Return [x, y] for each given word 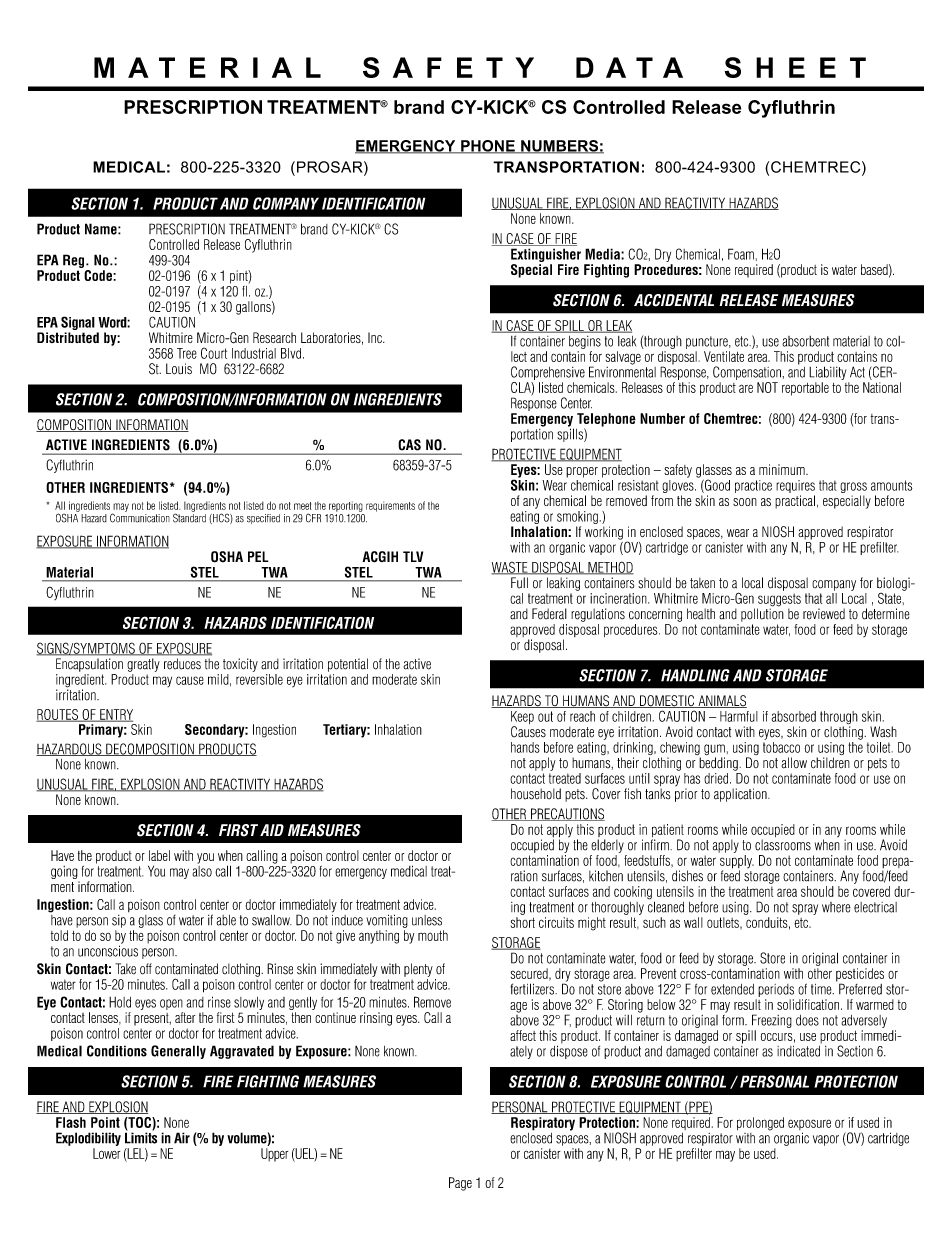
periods [776, 990]
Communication [140, 517]
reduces [182, 663]
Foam [741, 254]
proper [582, 472]
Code [99, 275]
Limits [141, 1137]
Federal [549, 614]
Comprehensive [548, 373]
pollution [762, 614]
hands [525, 747]
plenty [418, 970]
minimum [783, 469]
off [146, 969]
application [741, 795]
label [159, 855]
